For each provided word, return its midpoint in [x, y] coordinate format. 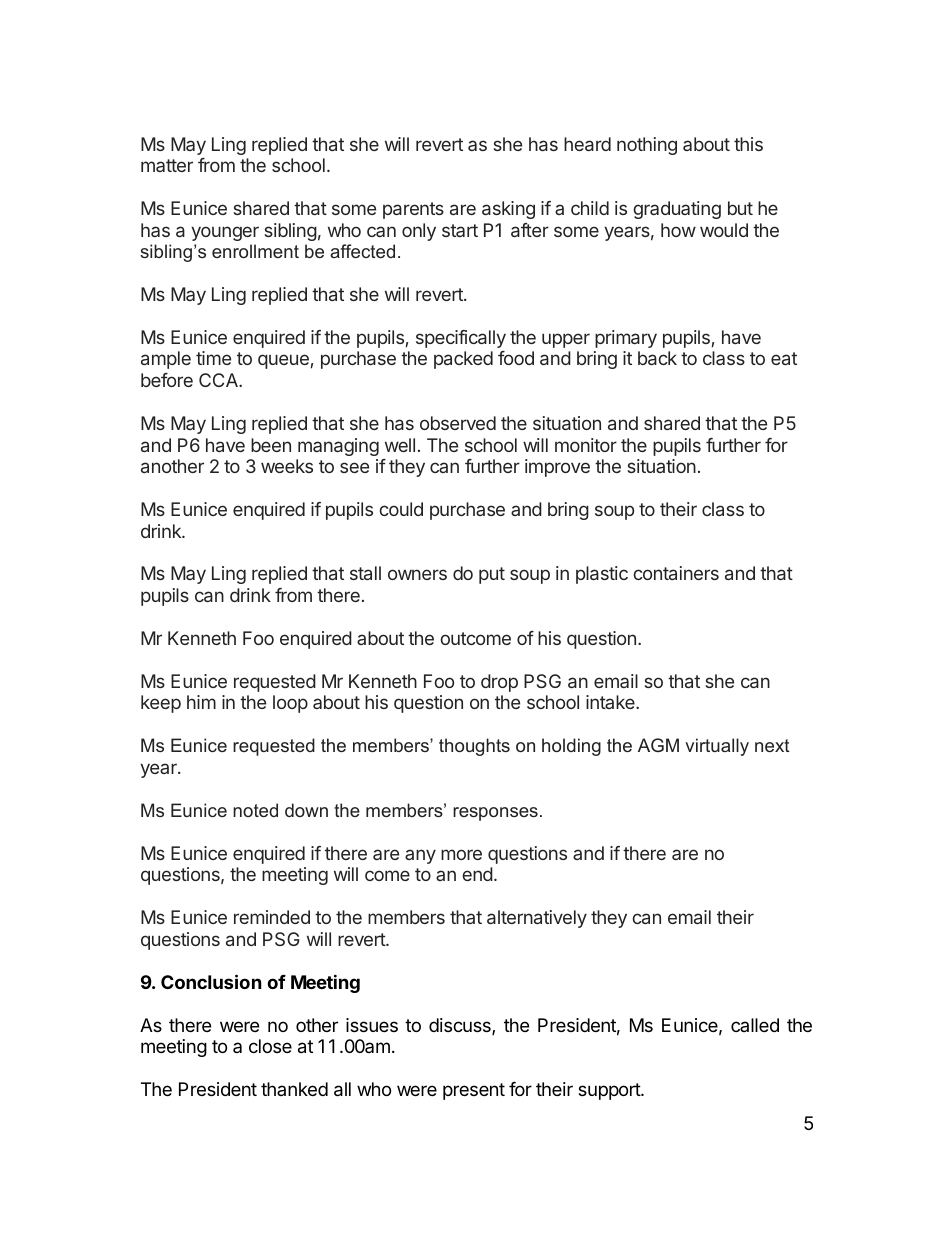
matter [167, 165]
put [492, 575]
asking [508, 210]
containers [676, 573]
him [201, 702]
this [748, 144]
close [270, 1046]
